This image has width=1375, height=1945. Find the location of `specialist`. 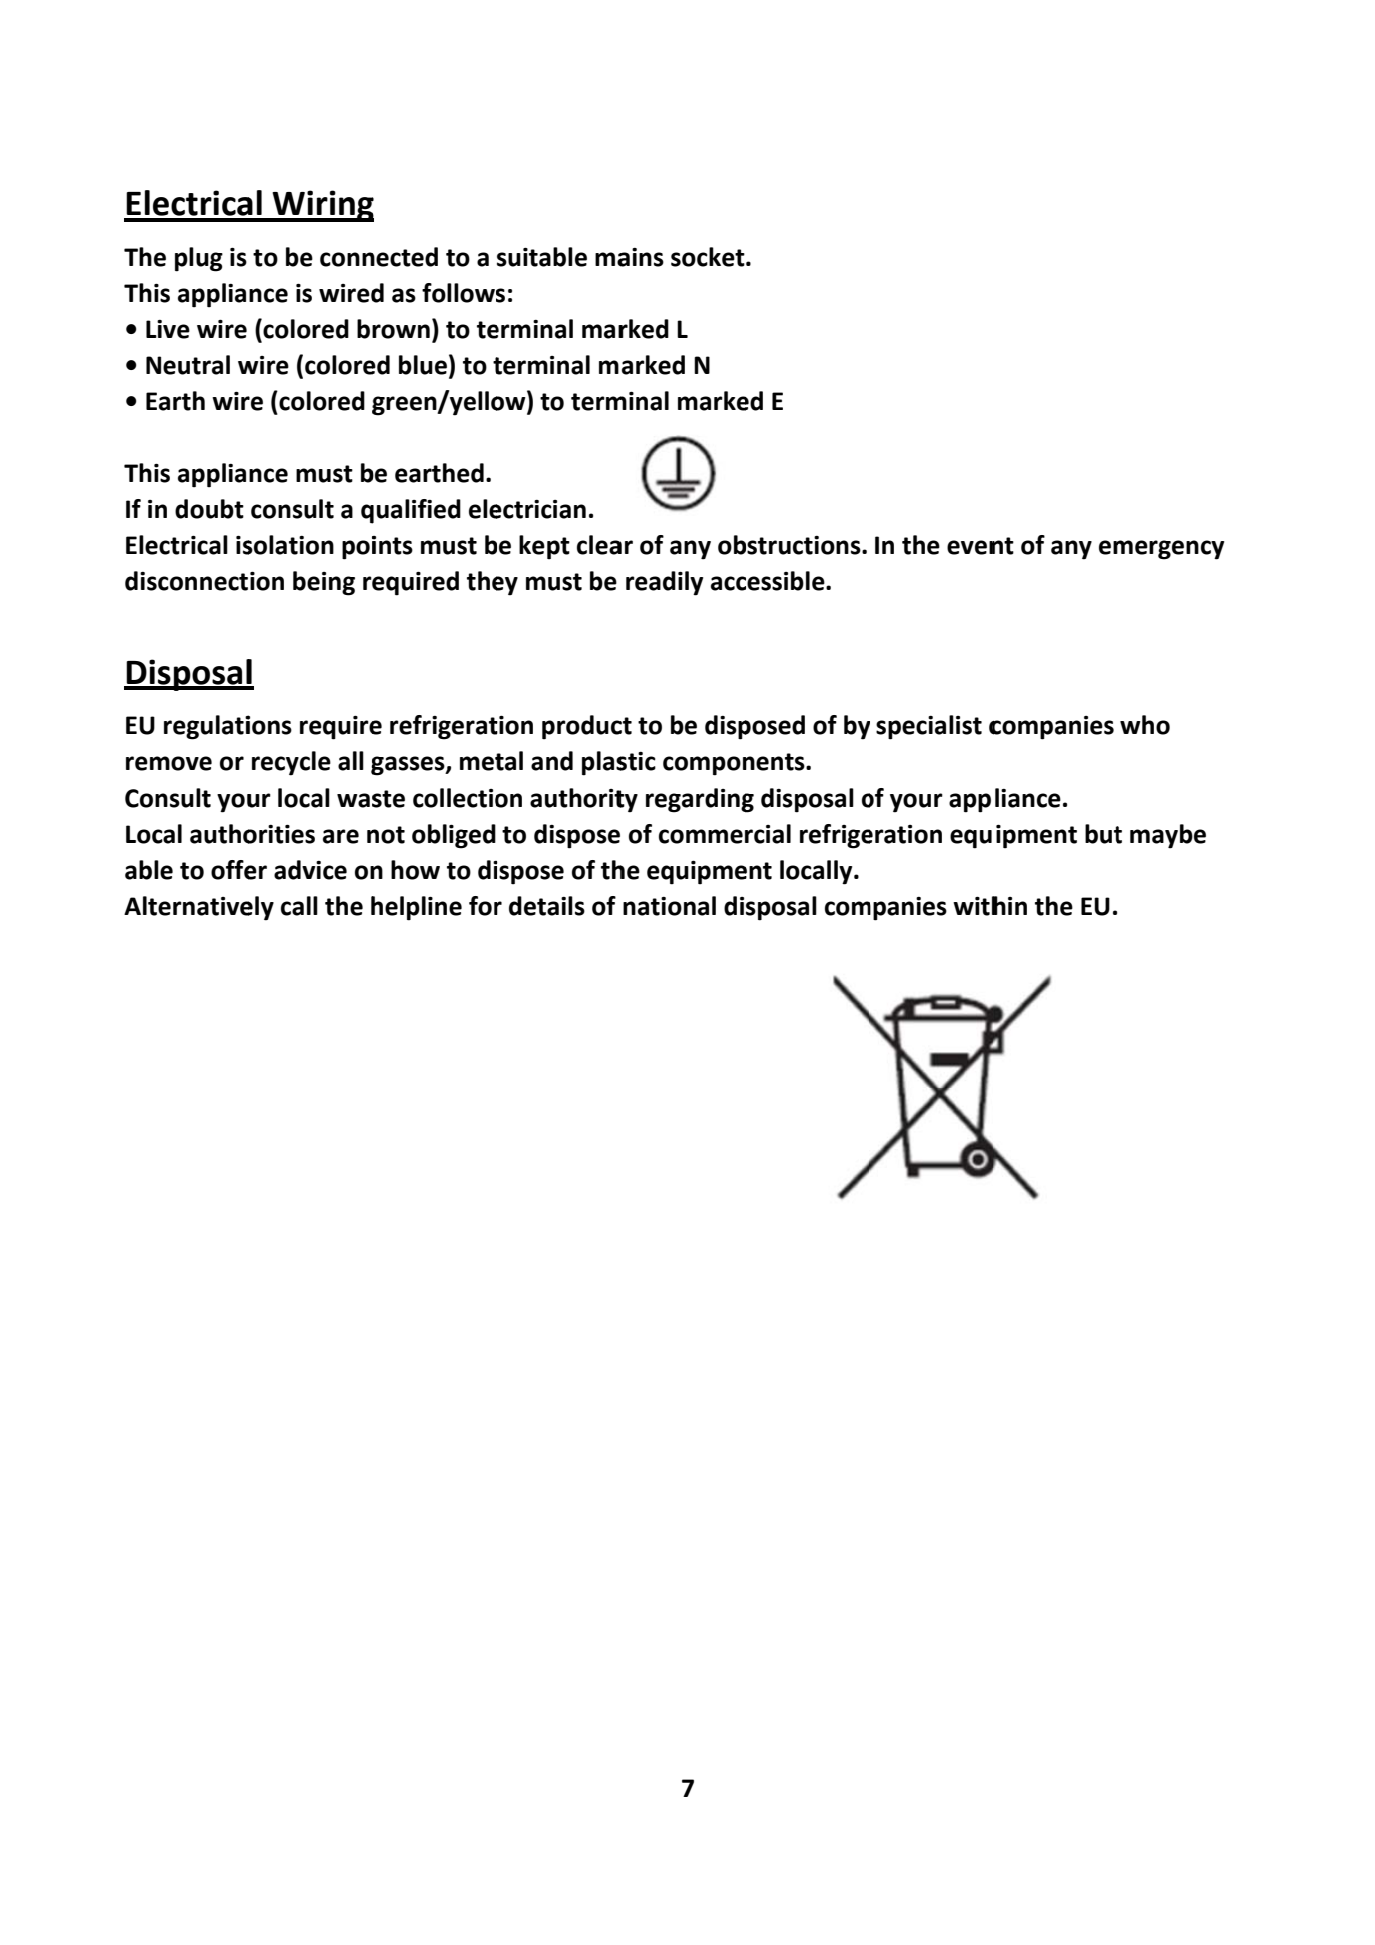

specialist is located at coordinates (929, 727).
